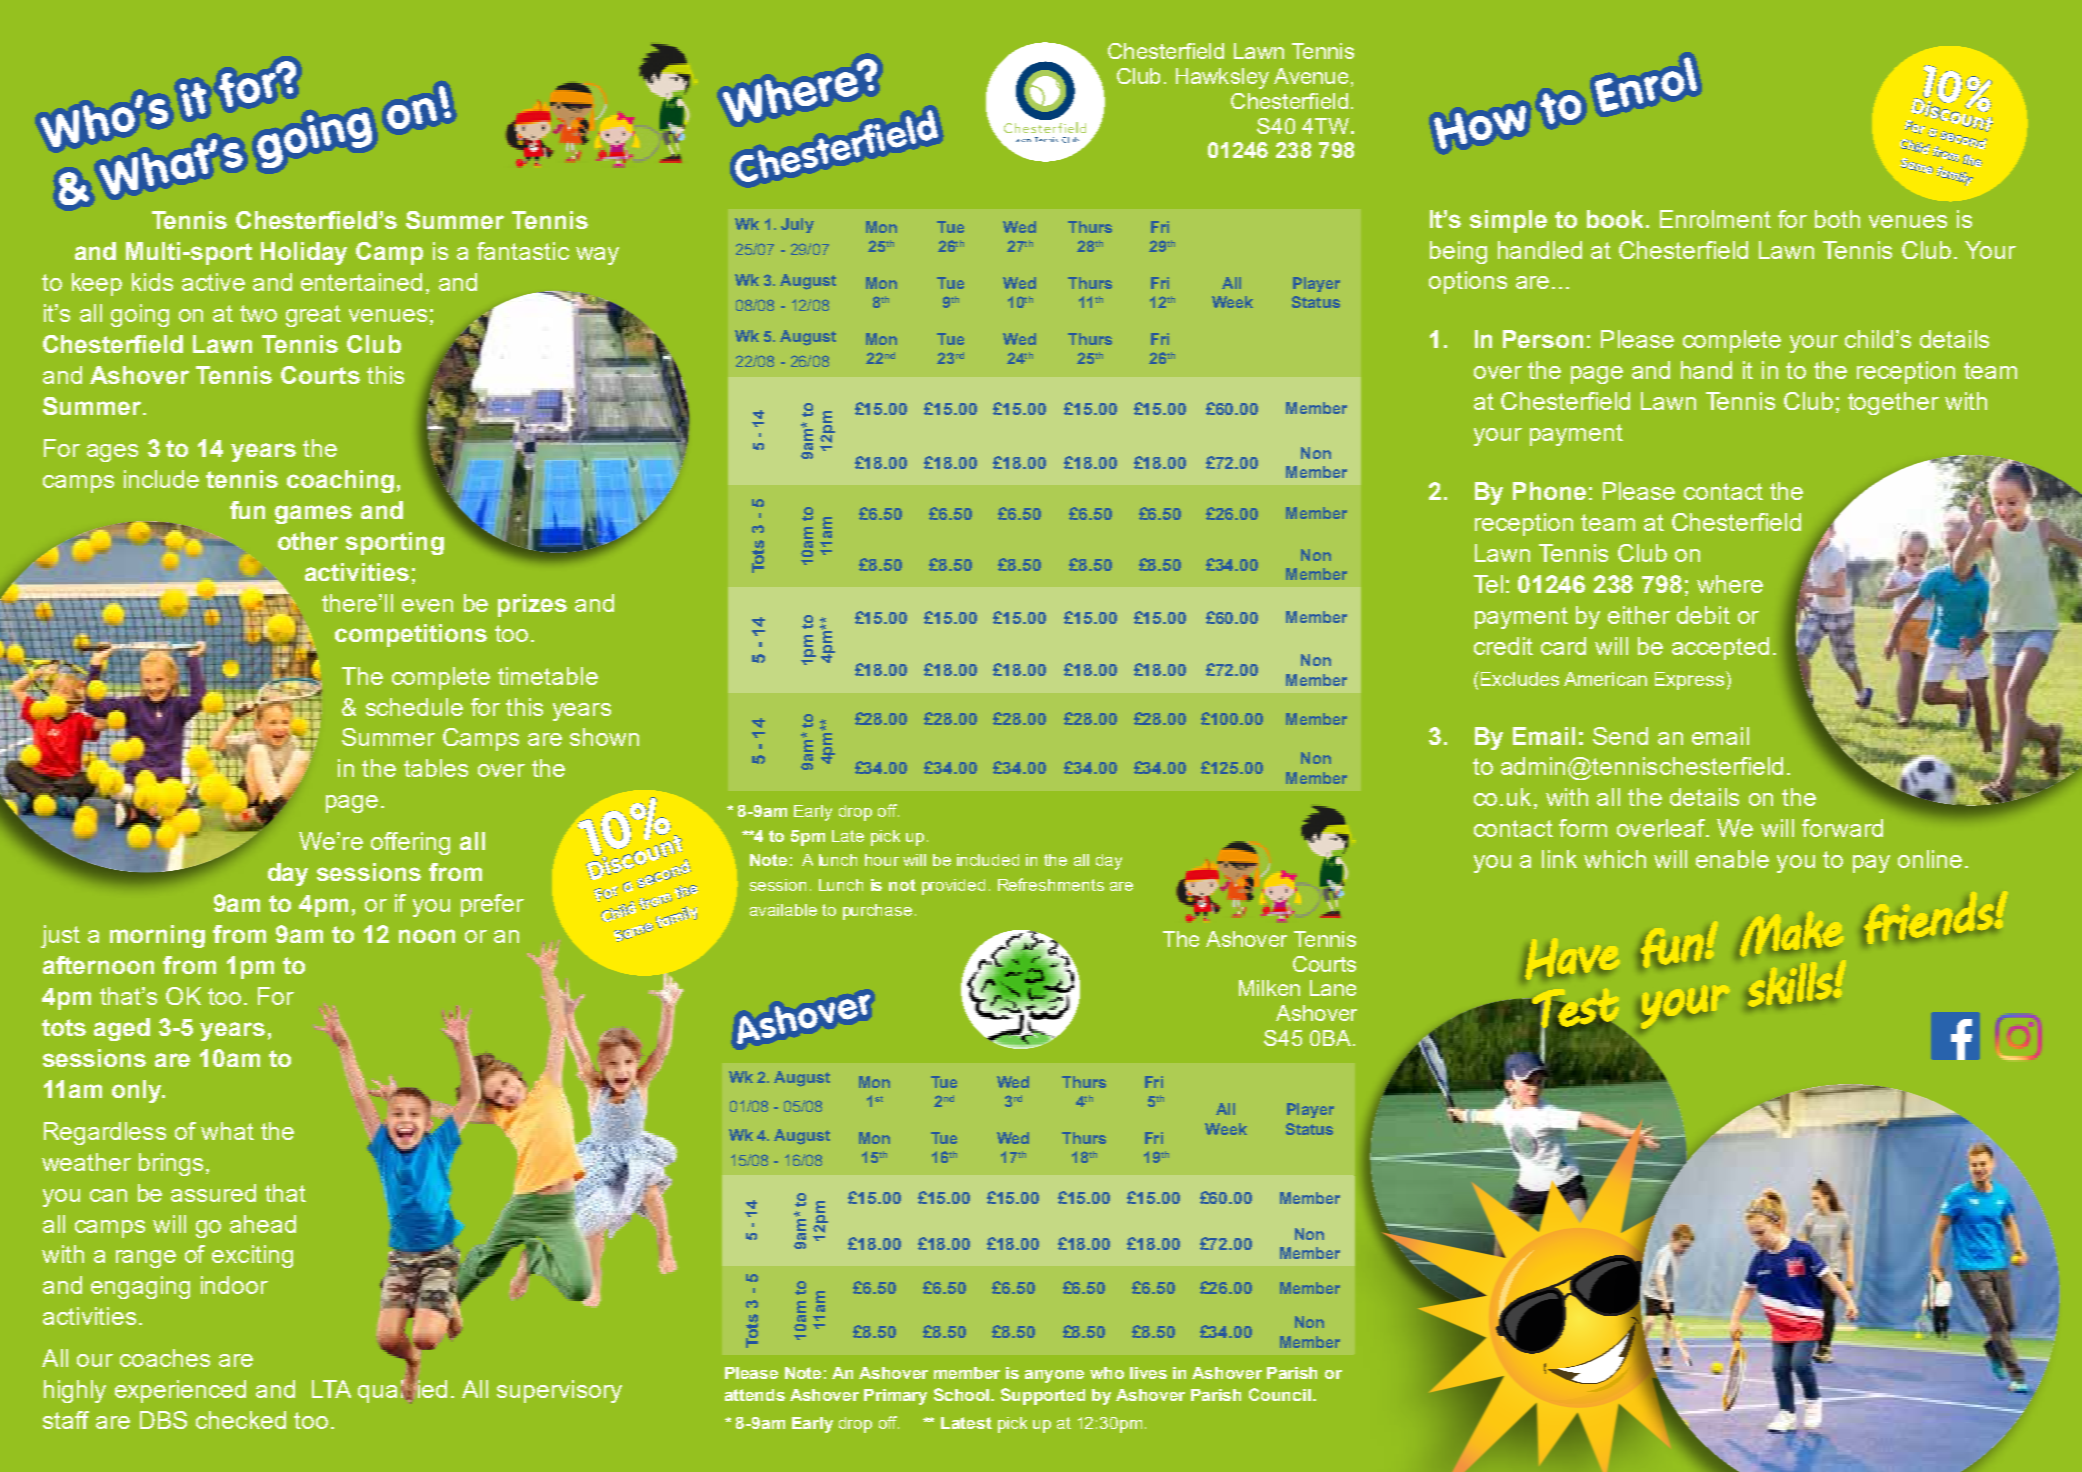 The height and width of the document is (1472, 2082). I want to click on Lane, so click(1333, 988).
